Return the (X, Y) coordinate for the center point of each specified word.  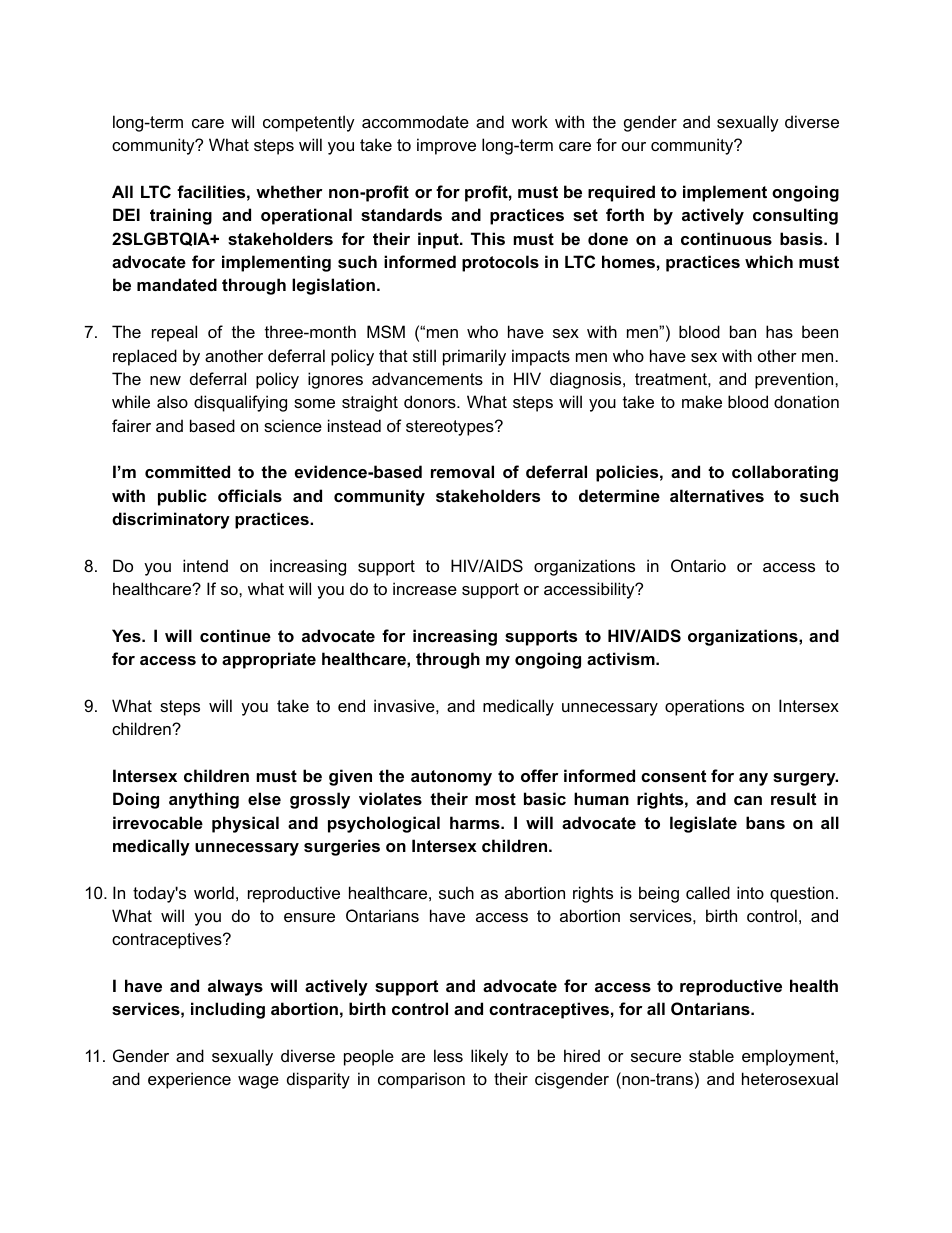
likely (489, 1057)
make (702, 401)
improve (446, 146)
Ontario (698, 565)
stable (711, 1055)
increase (425, 588)
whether (289, 191)
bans (765, 822)
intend (205, 565)
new (165, 380)
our (634, 146)
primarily (474, 357)
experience (189, 1080)
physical (245, 824)
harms (476, 822)
